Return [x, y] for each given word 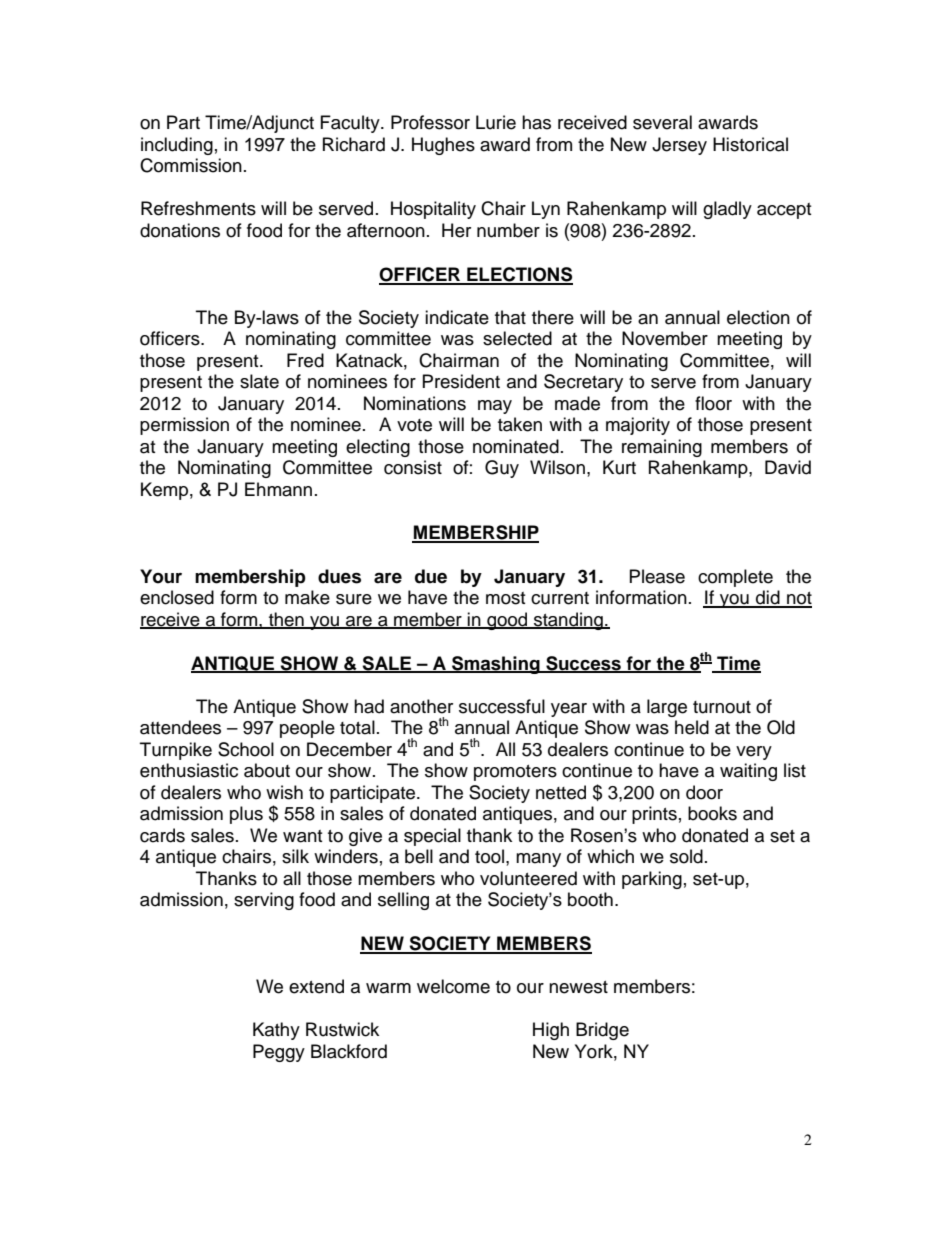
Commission [191, 165]
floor [713, 403]
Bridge [602, 1031]
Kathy [276, 1031]
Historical [750, 144]
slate [259, 381]
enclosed [177, 597]
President [461, 381]
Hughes [443, 146]
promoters [515, 773]
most [505, 598]
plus [246, 815]
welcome [453, 986]
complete [735, 578]
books [712, 813]
